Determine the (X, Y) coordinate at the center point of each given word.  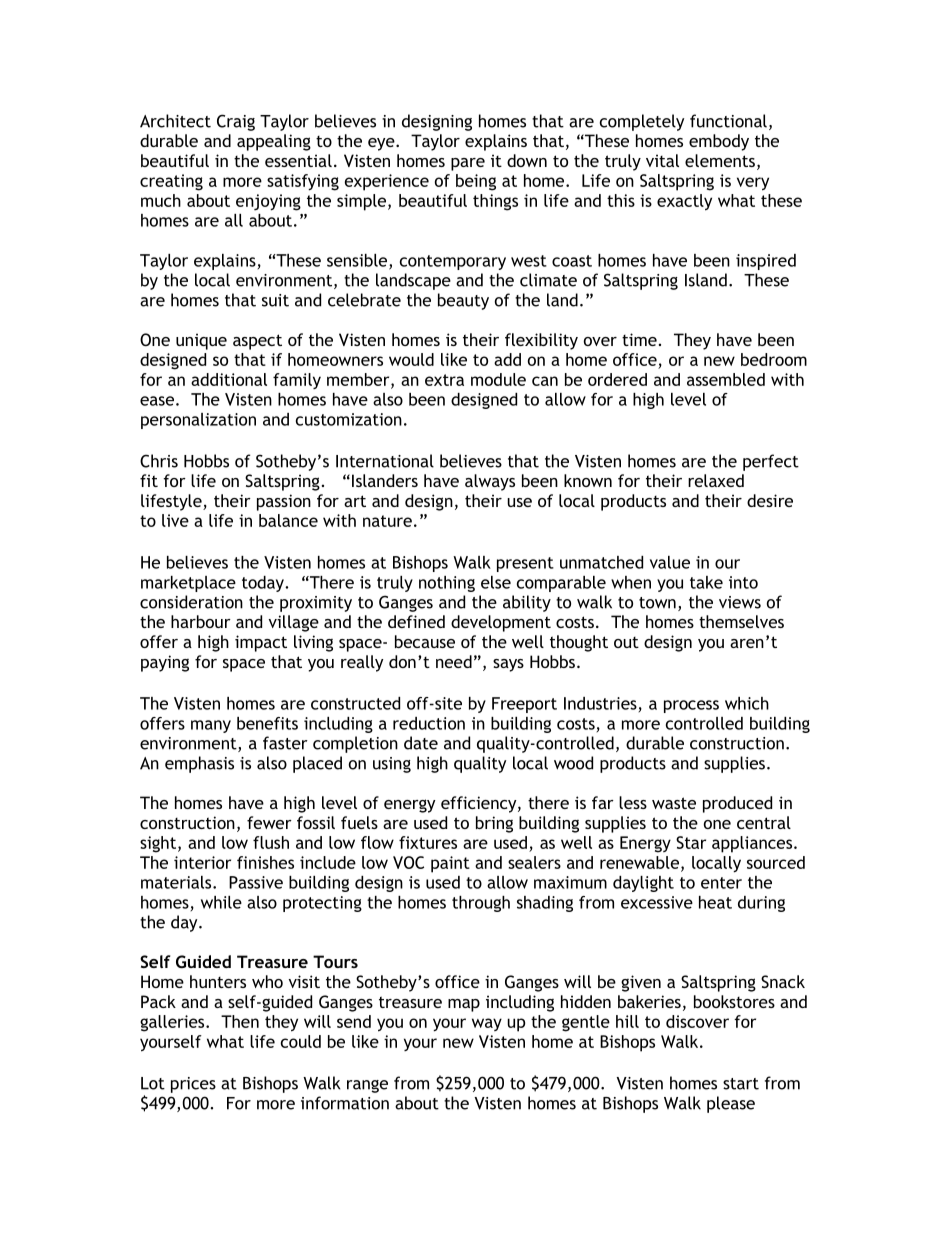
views (740, 602)
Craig (236, 122)
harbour (201, 621)
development (501, 623)
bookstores (734, 1001)
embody (719, 142)
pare (468, 164)
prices (193, 1085)
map (464, 1005)
